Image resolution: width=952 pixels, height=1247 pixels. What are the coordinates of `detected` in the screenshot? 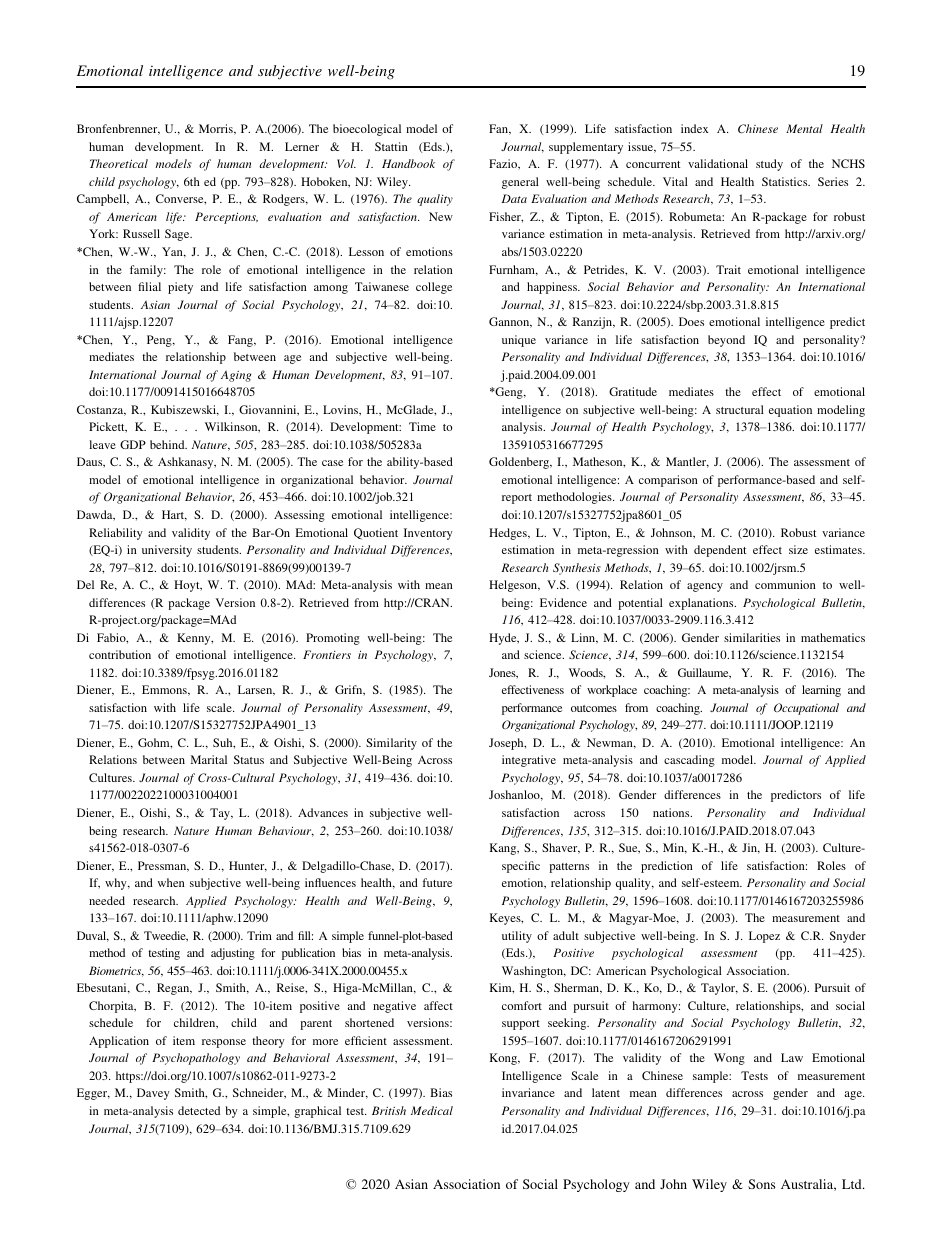 It's located at (199, 1110).
